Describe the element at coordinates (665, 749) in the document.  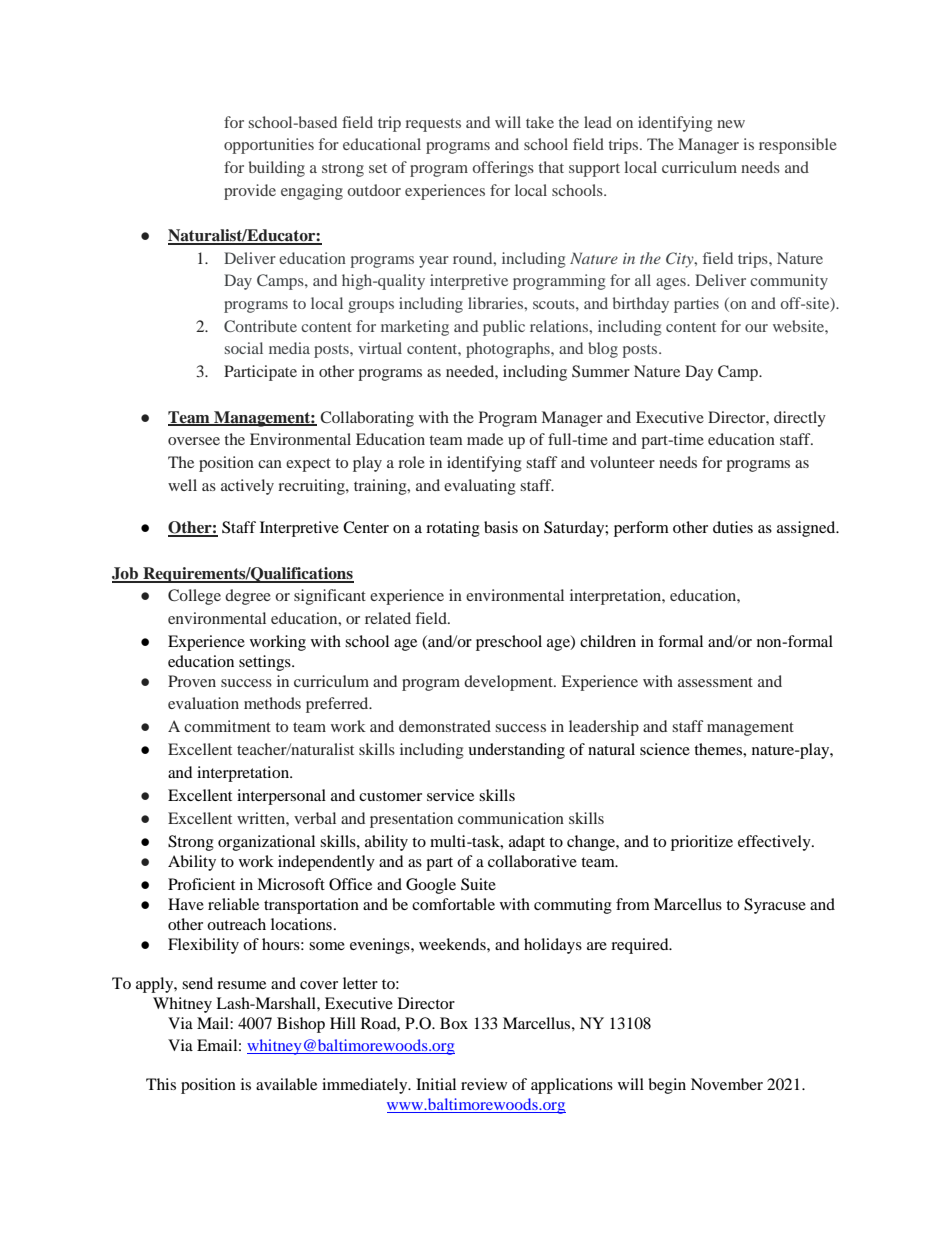
I see `science` at that location.
